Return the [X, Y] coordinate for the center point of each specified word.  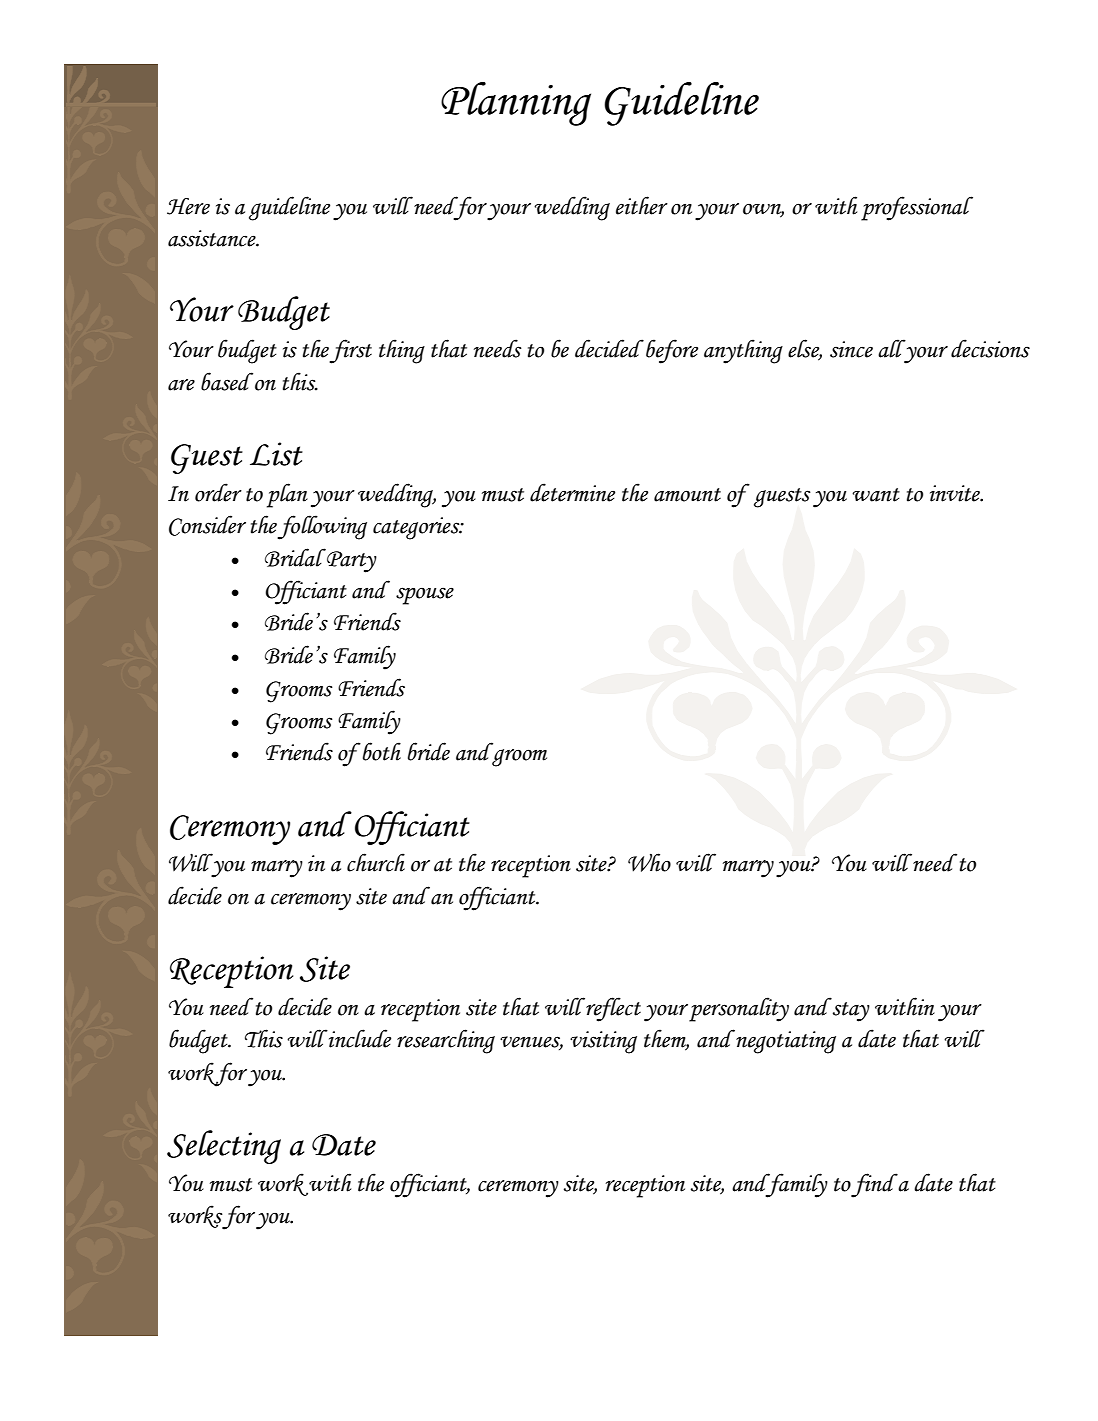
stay [851, 1012]
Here [188, 206]
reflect [612, 1009]
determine [572, 492]
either [642, 205]
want [876, 495]
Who [649, 862]
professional [917, 208]
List [276, 454]
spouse [425, 596]
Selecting [224, 1147]
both [382, 751]
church [376, 862]
